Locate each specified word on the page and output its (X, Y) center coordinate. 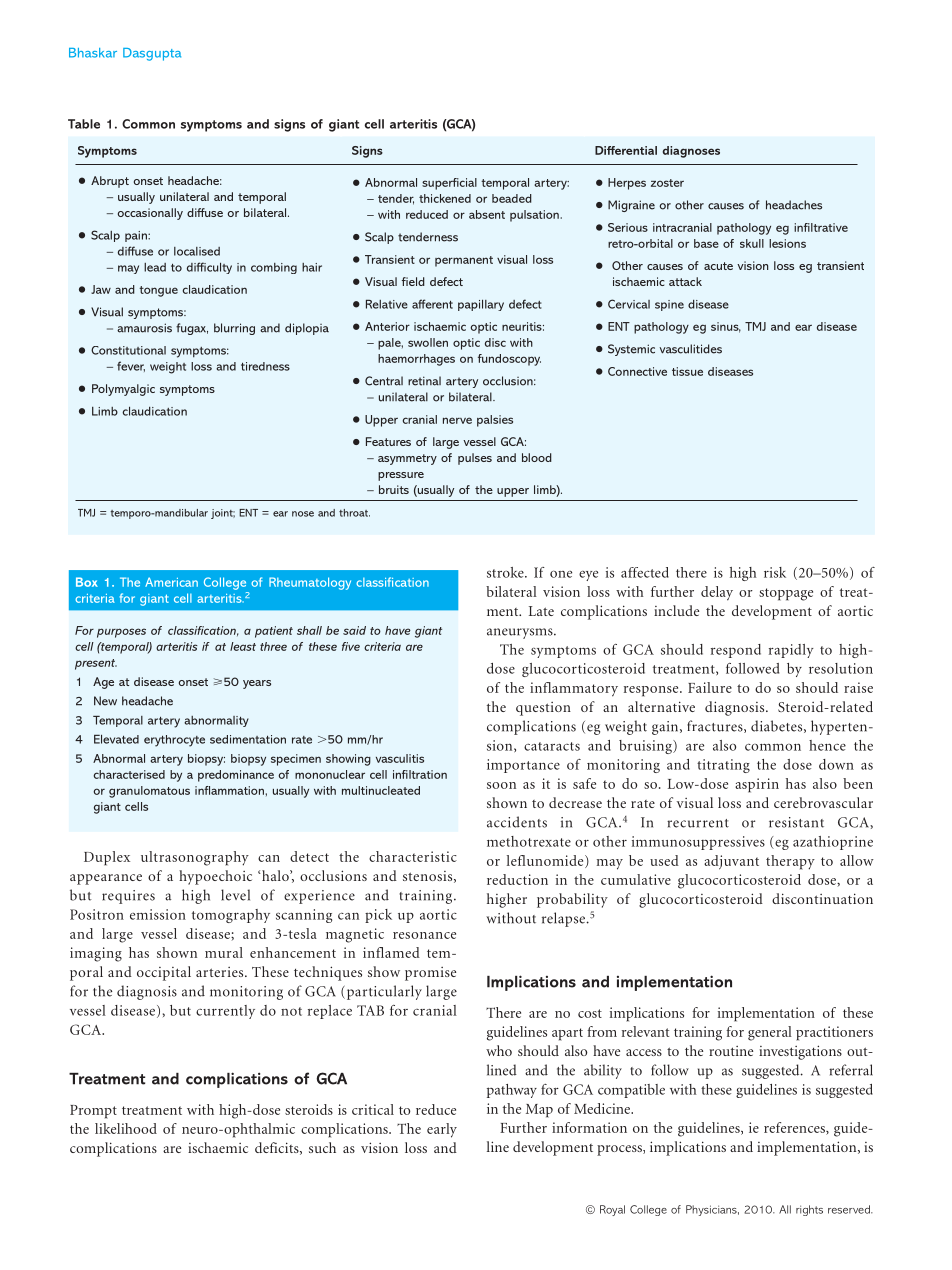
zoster (667, 183)
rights (809, 1210)
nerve (457, 420)
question (543, 709)
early (442, 1130)
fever (131, 366)
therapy (790, 862)
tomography (231, 916)
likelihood (126, 1128)
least (243, 646)
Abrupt (110, 182)
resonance (424, 935)
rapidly (791, 651)
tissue (687, 371)
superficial (449, 184)
